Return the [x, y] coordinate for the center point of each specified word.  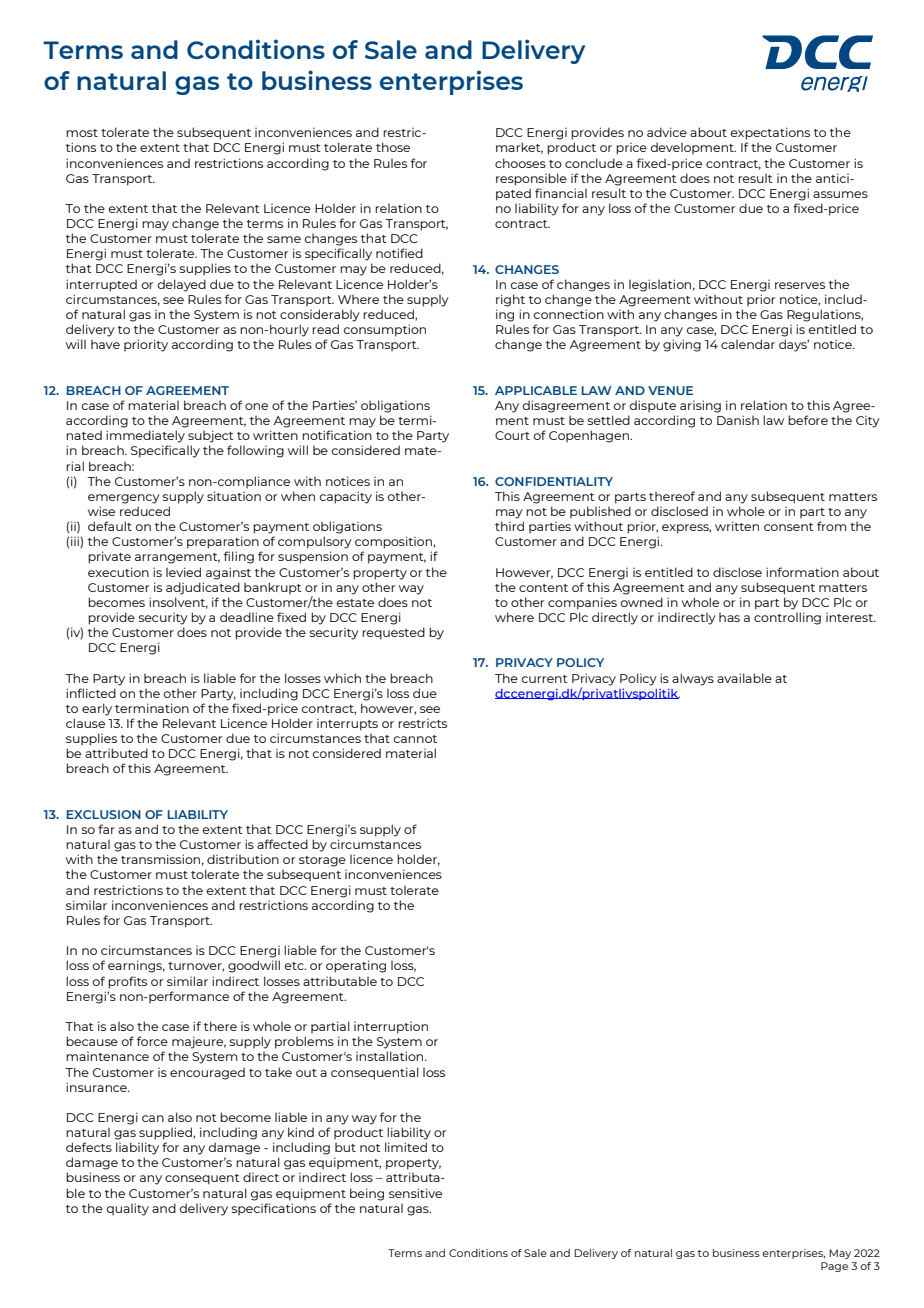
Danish [738, 420]
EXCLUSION [103, 814]
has [729, 617]
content [543, 588]
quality [127, 1209]
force [152, 1041]
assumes [840, 194]
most [82, 133]
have [105, 344]
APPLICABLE [536, 390]
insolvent [178, 603]
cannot [415, 739]
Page [834, 1267]
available [744, 678]
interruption [391, 1028]
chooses [520, 163]
